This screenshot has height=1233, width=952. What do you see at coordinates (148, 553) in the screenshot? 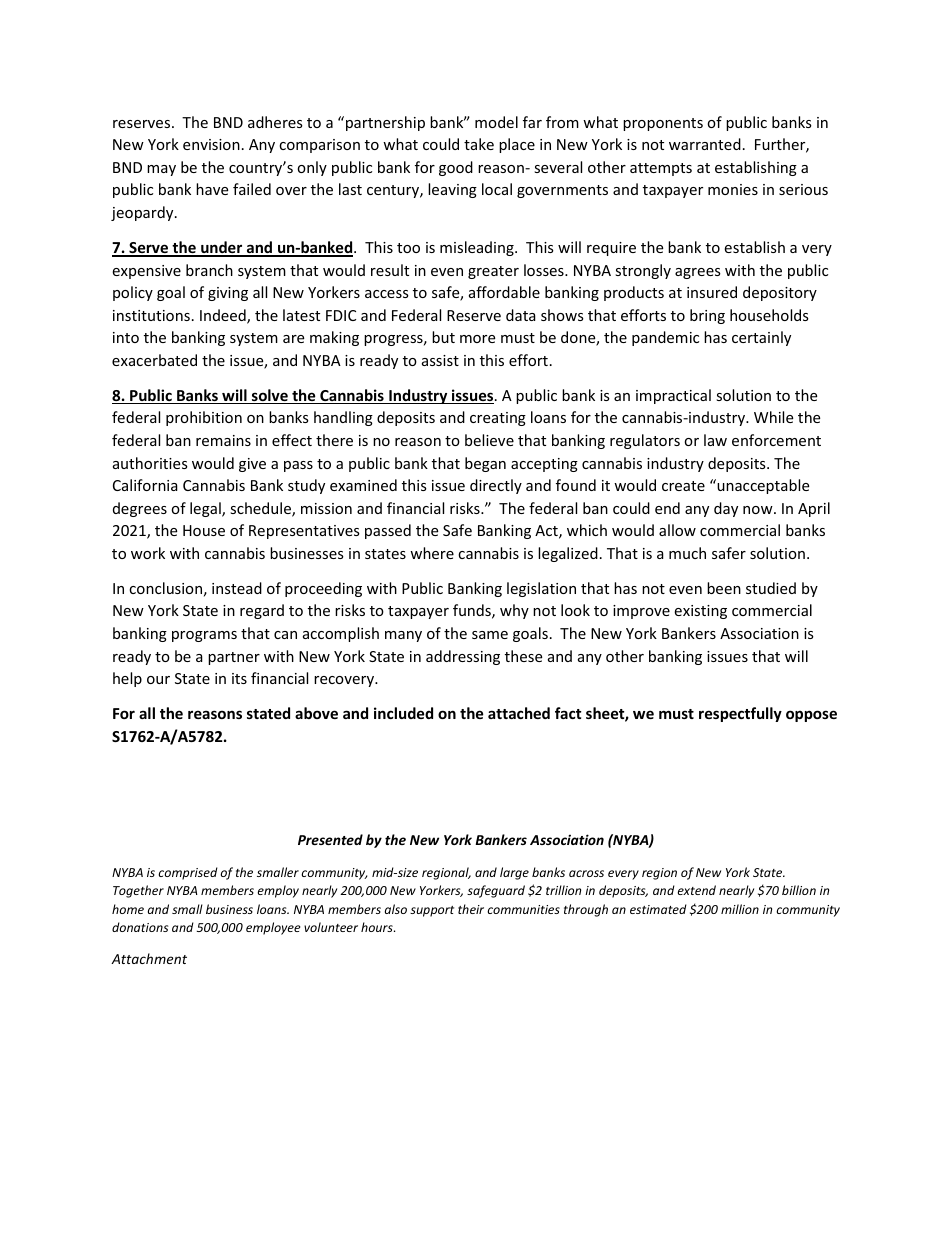
I see `work` at bounding box center [148, 553].
